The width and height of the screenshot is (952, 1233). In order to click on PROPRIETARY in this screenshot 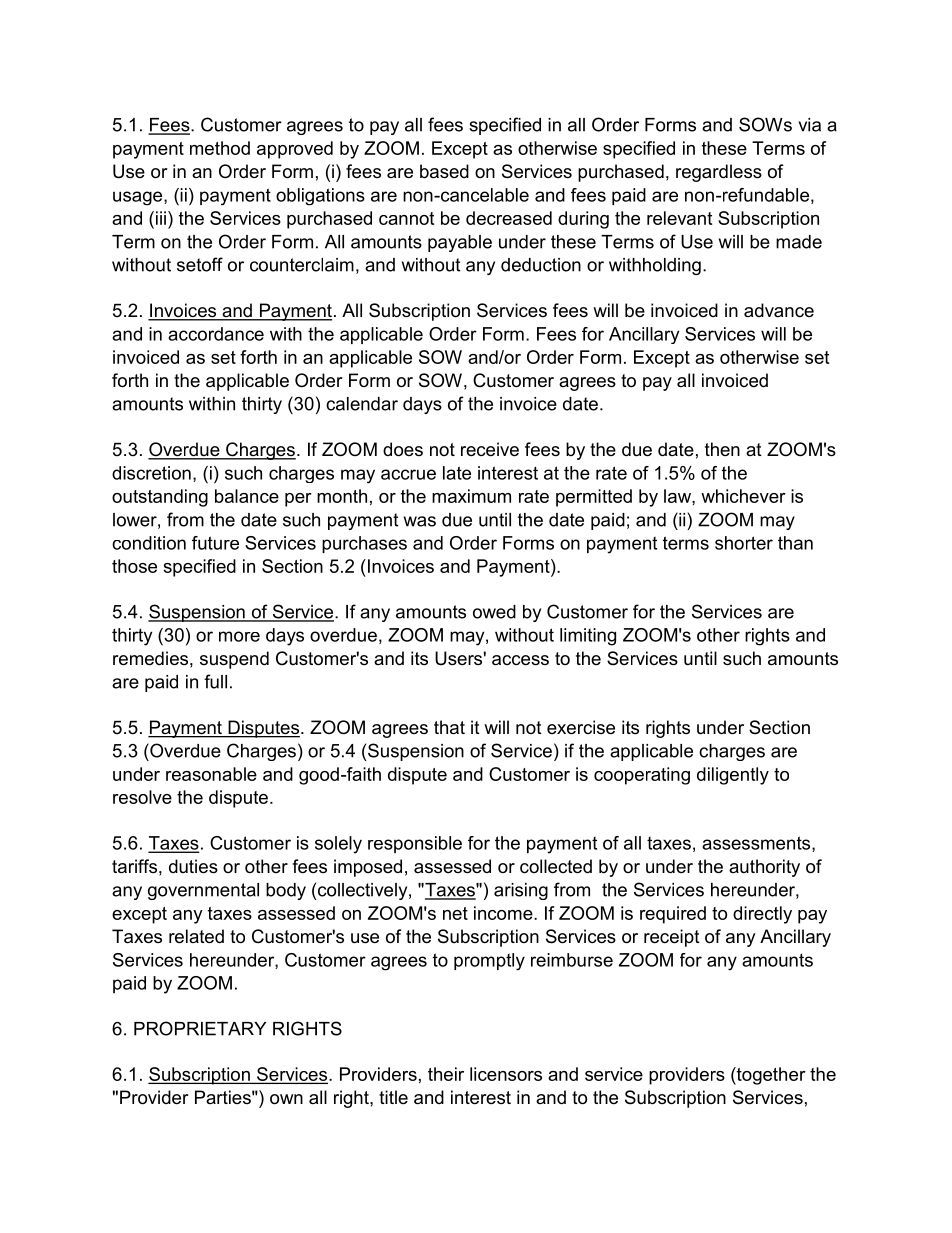, I will do `click(200, 1028)`.
